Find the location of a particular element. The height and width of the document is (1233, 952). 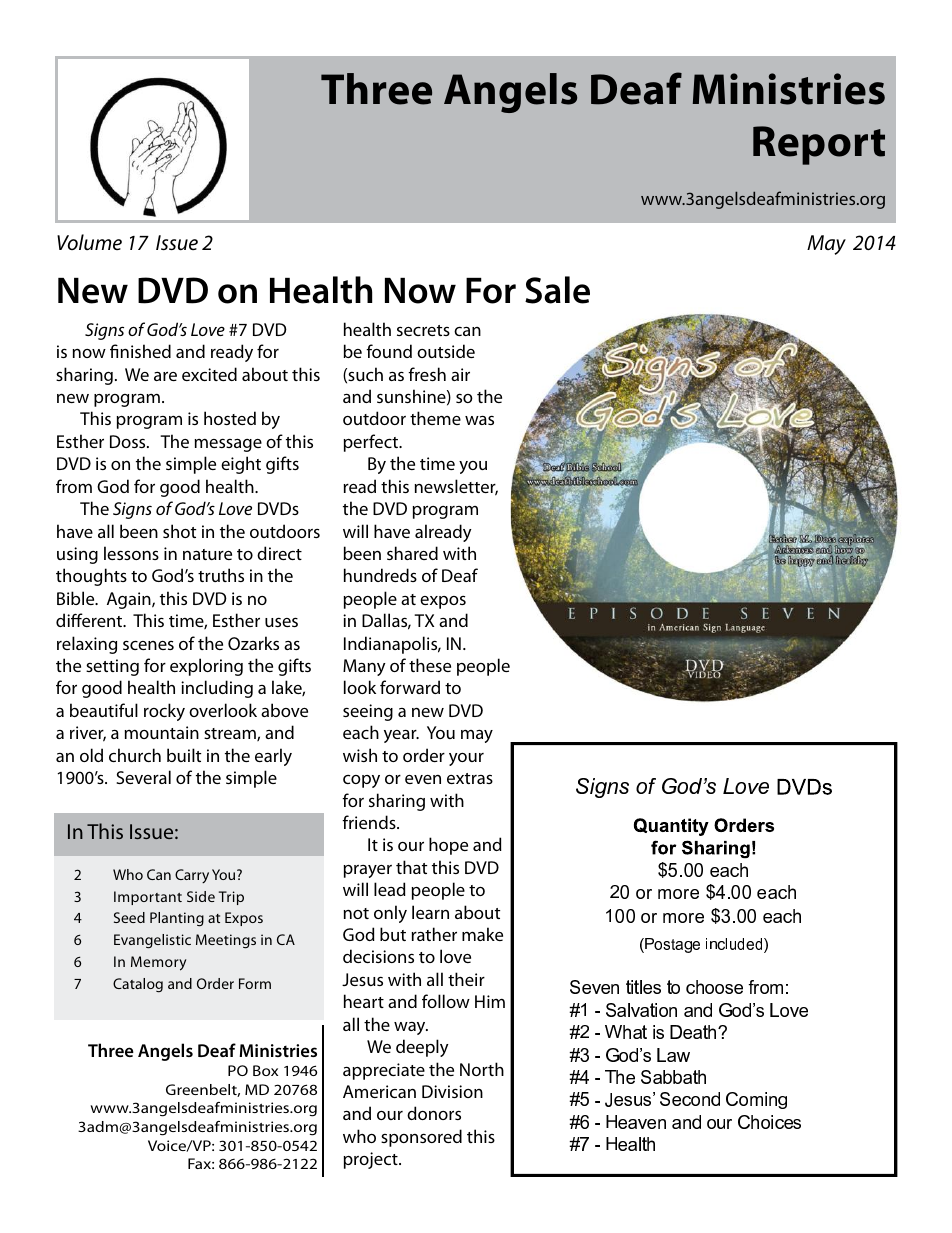

Volume is located at coordinates (89, 242).
